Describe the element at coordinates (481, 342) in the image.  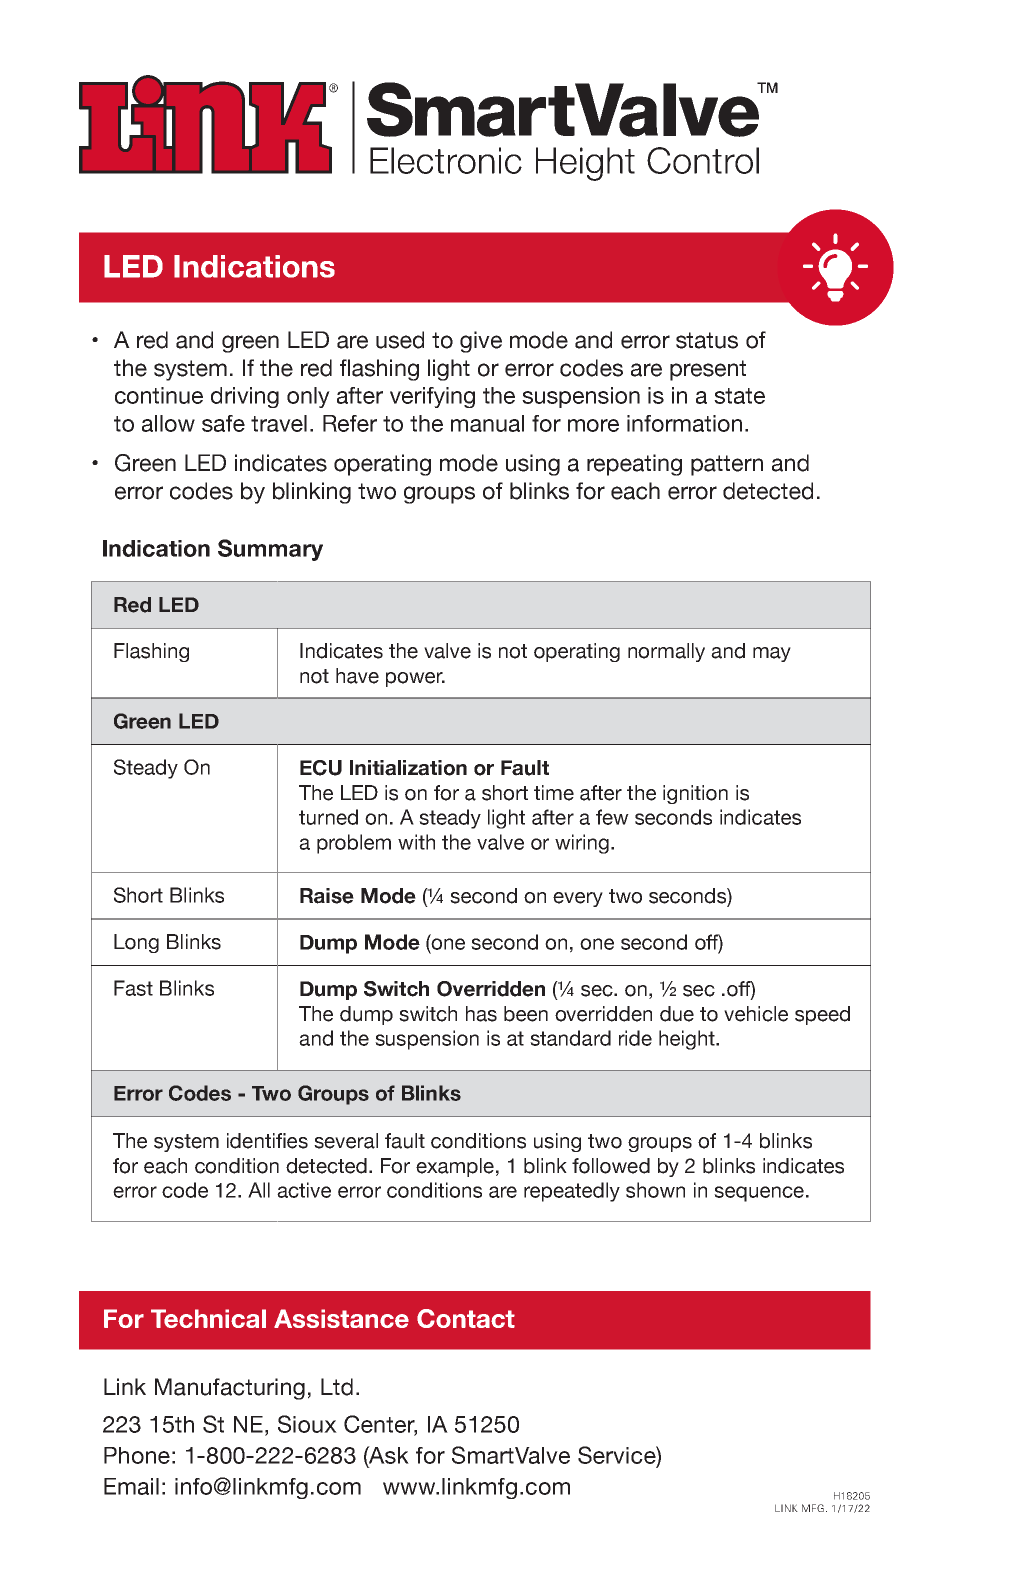
I see `give` at that location.
